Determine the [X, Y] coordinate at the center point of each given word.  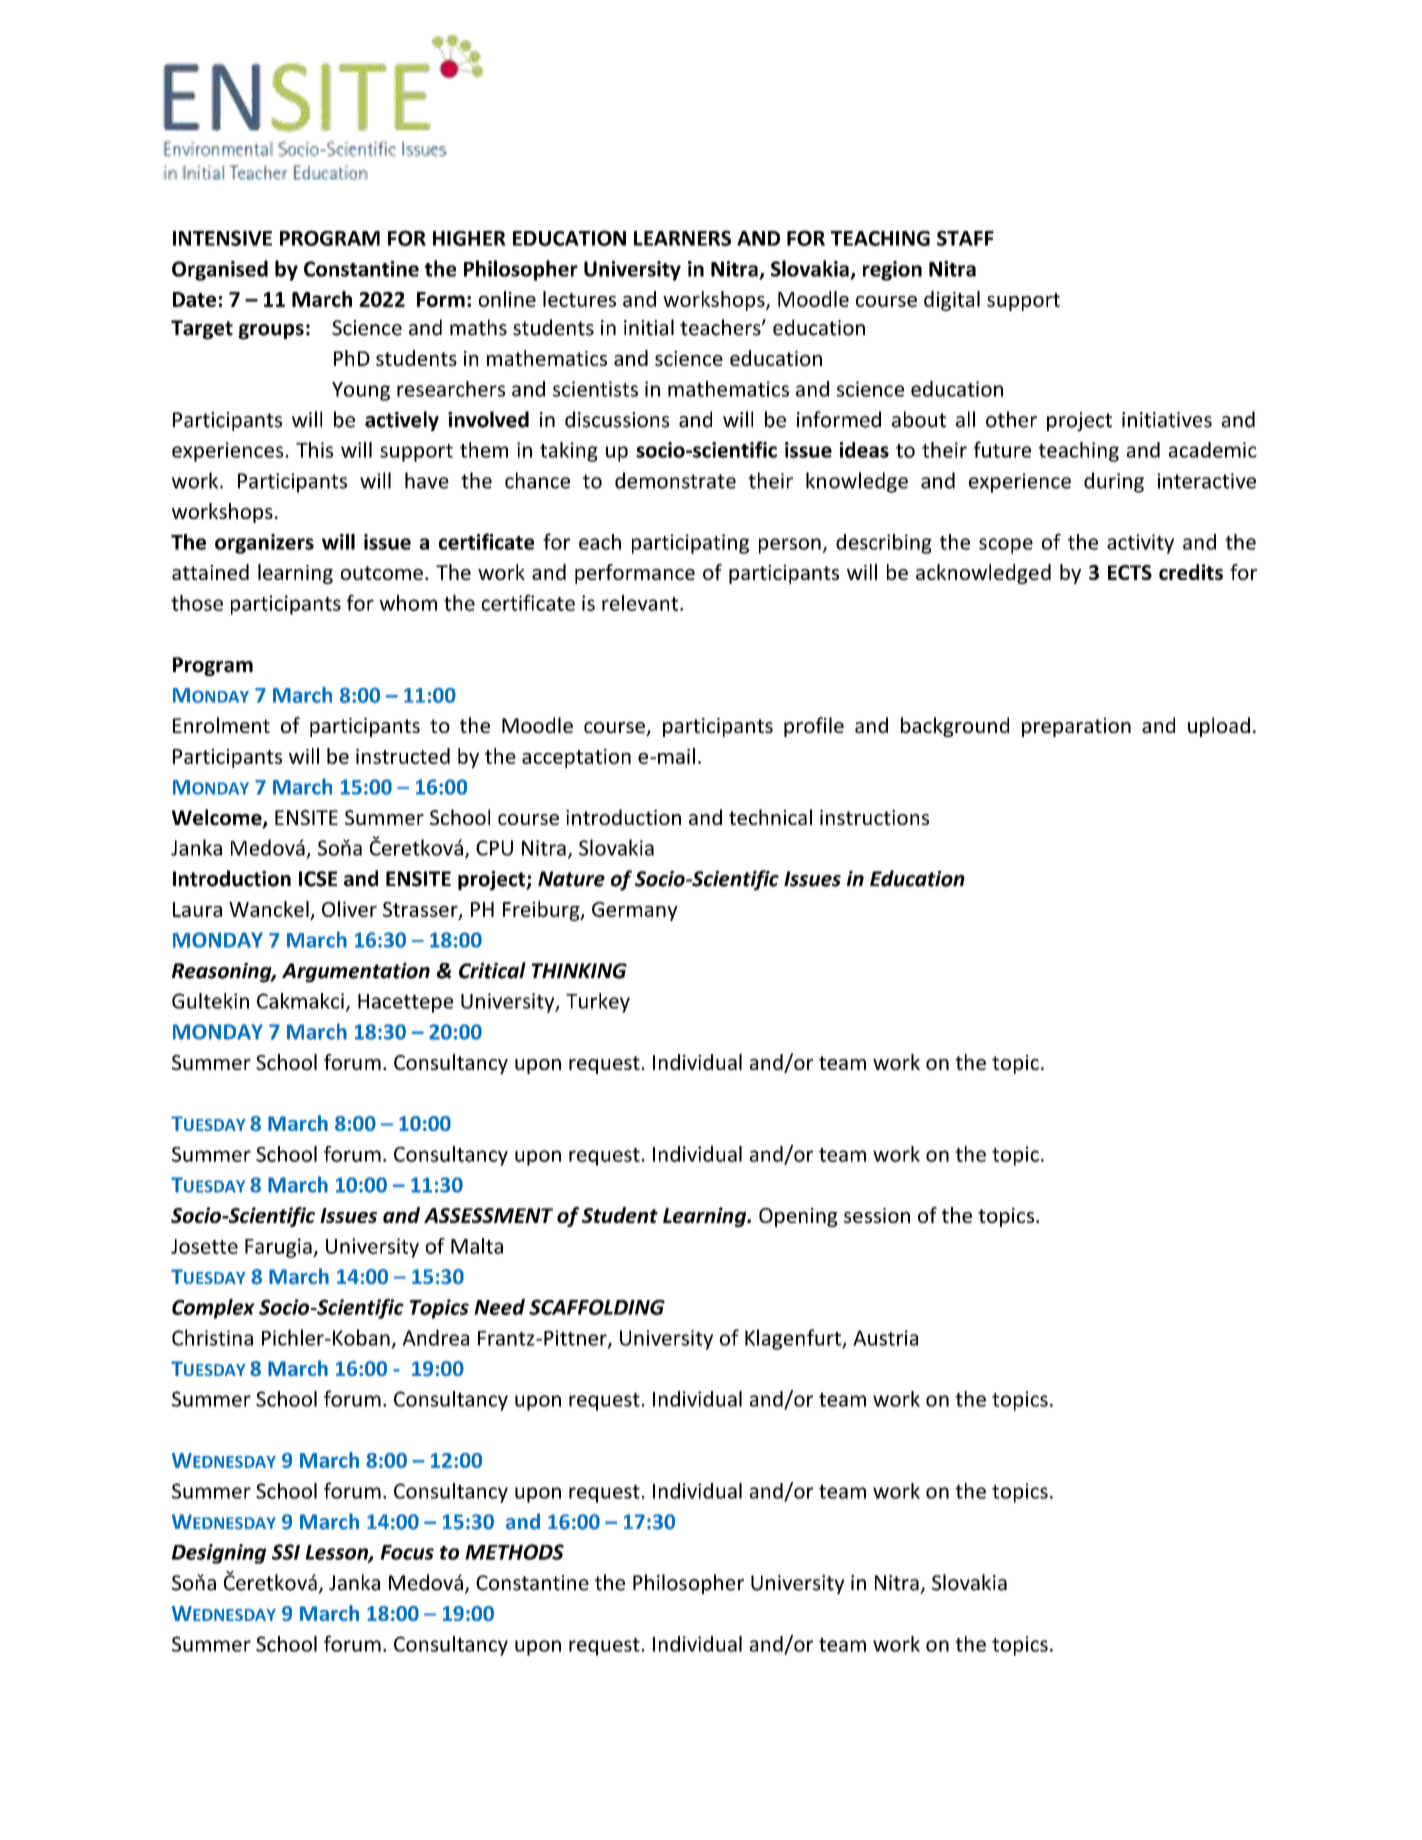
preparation [1076, 727]
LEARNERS [682, 238]
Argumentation [356, 973]
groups [271, 332]
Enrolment [221, 725]
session [877, 1215]
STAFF [965, 238]
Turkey [598, 1003]
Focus [407, 1552]
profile [814, 727]
